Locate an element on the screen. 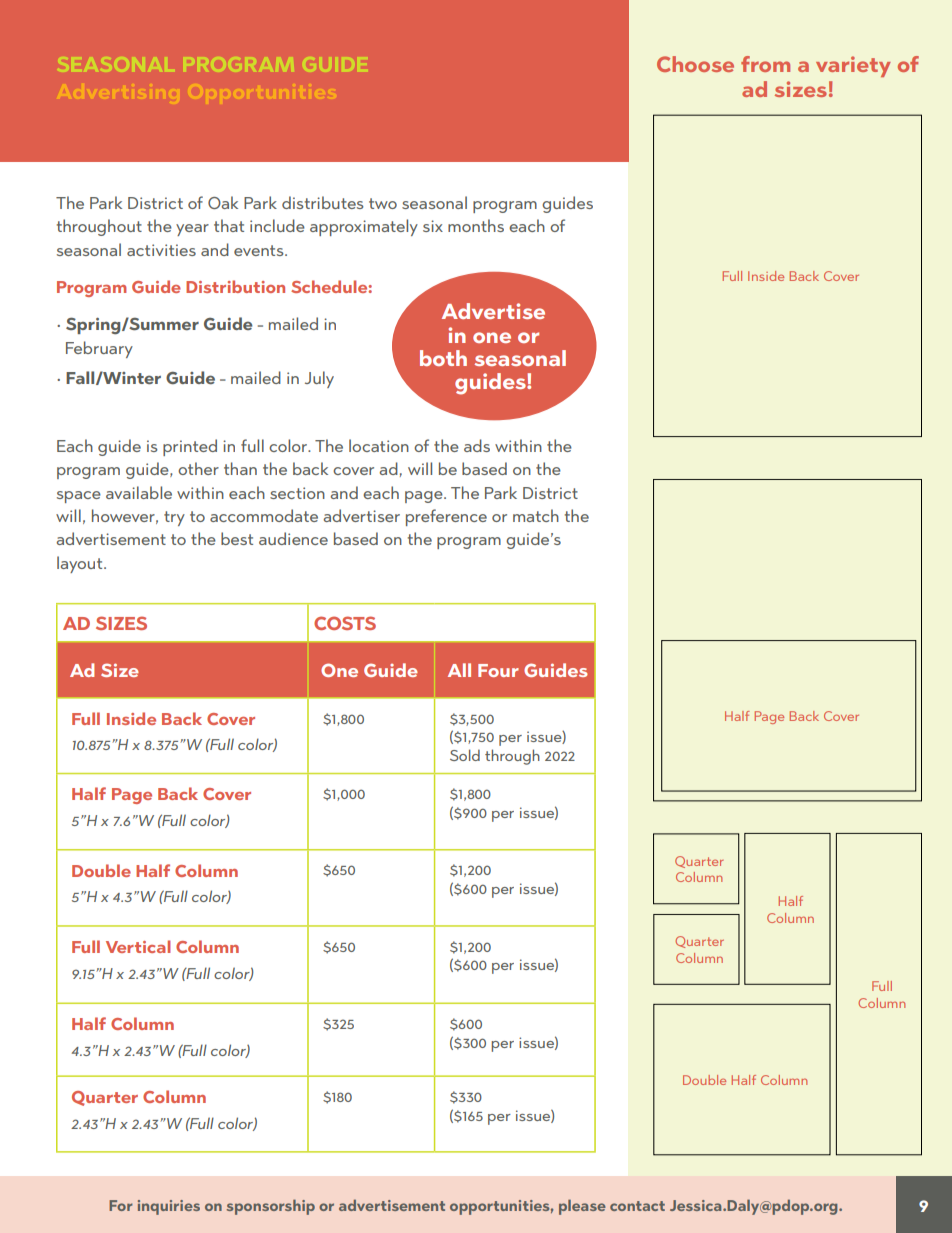  Sold is located at coordinates (465, 755).
